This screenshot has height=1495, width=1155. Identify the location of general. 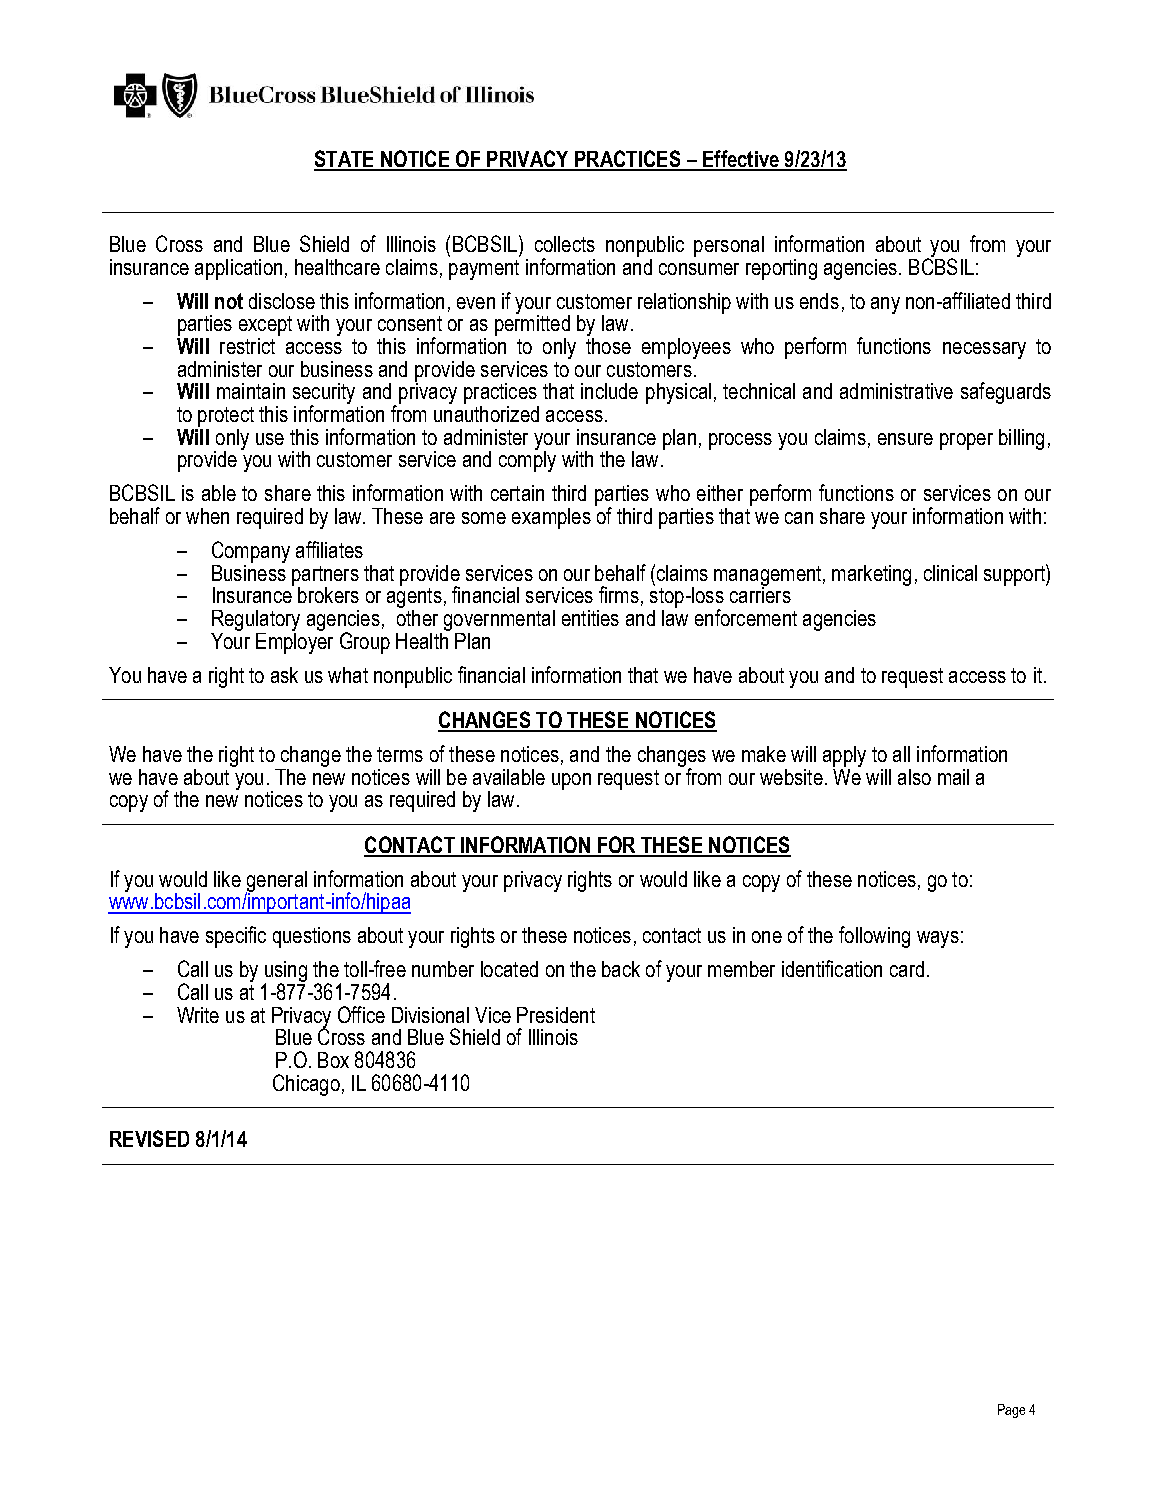
(276, 882).
